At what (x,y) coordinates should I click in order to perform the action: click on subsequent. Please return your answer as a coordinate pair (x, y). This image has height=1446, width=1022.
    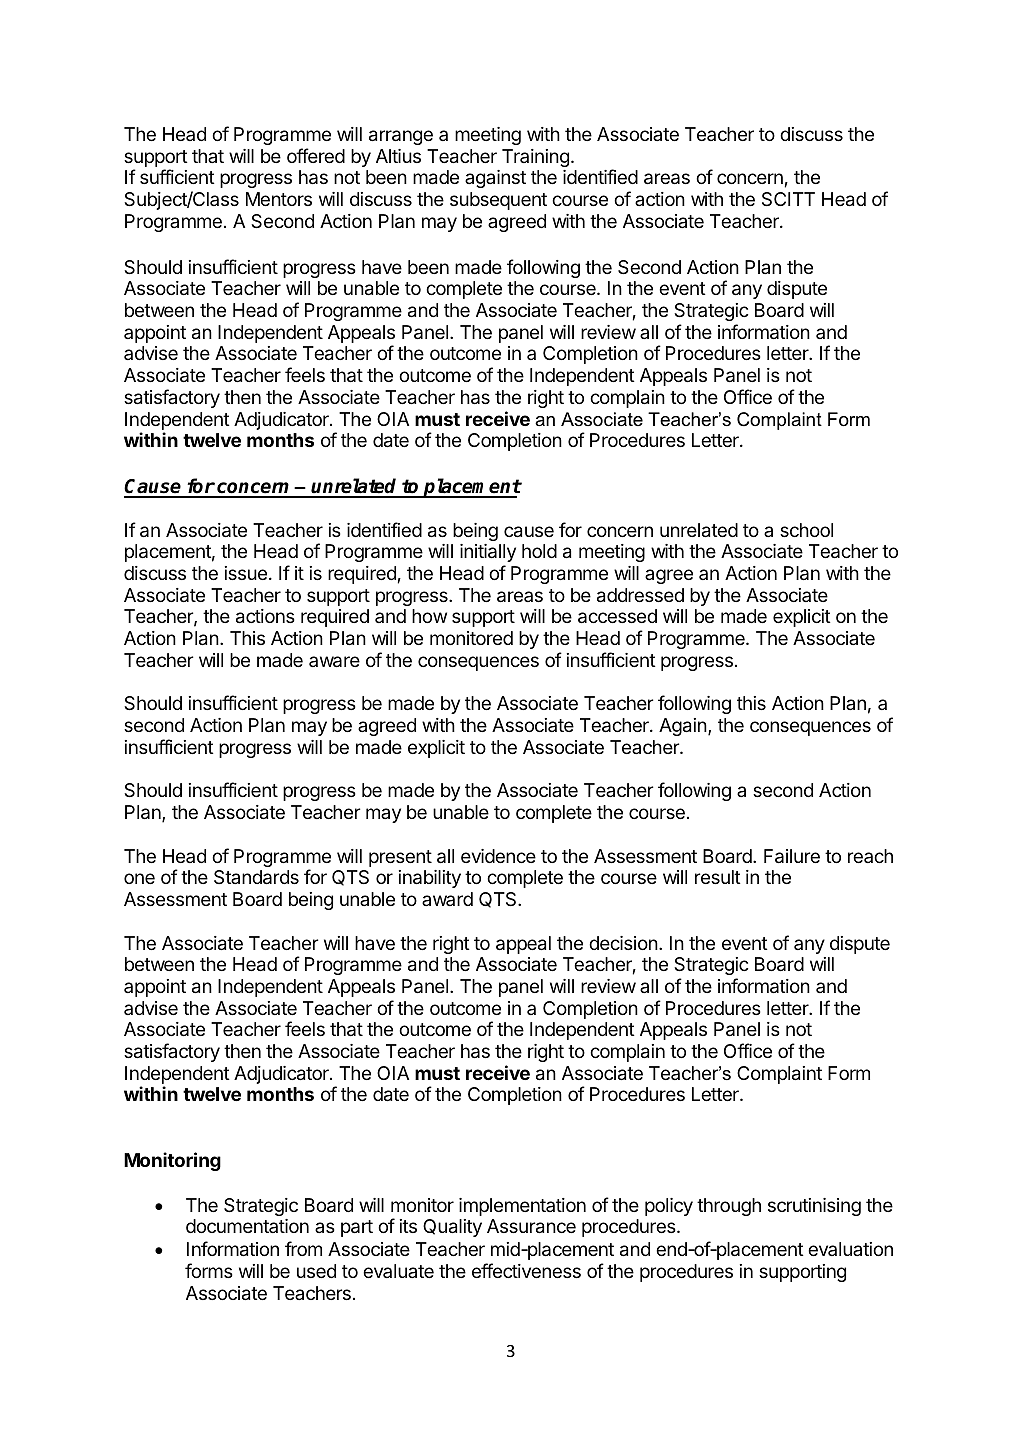
    Looking at the image, I should click on (498, 201).
